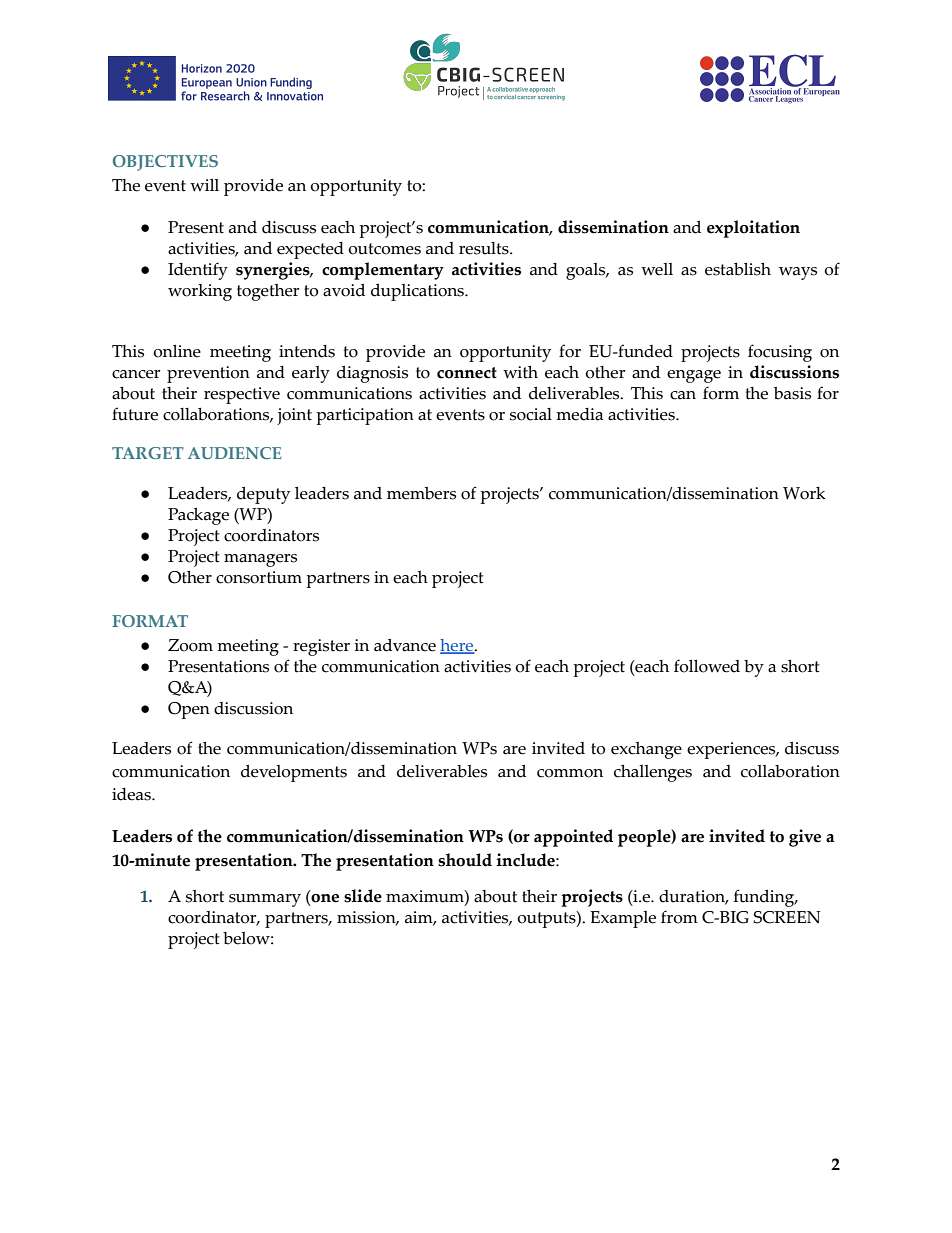 The height and width of the screenshot is (1233, 952). Describe the element at coordinates (646, 750) in the screenshot. I see `exchange` at that location.
